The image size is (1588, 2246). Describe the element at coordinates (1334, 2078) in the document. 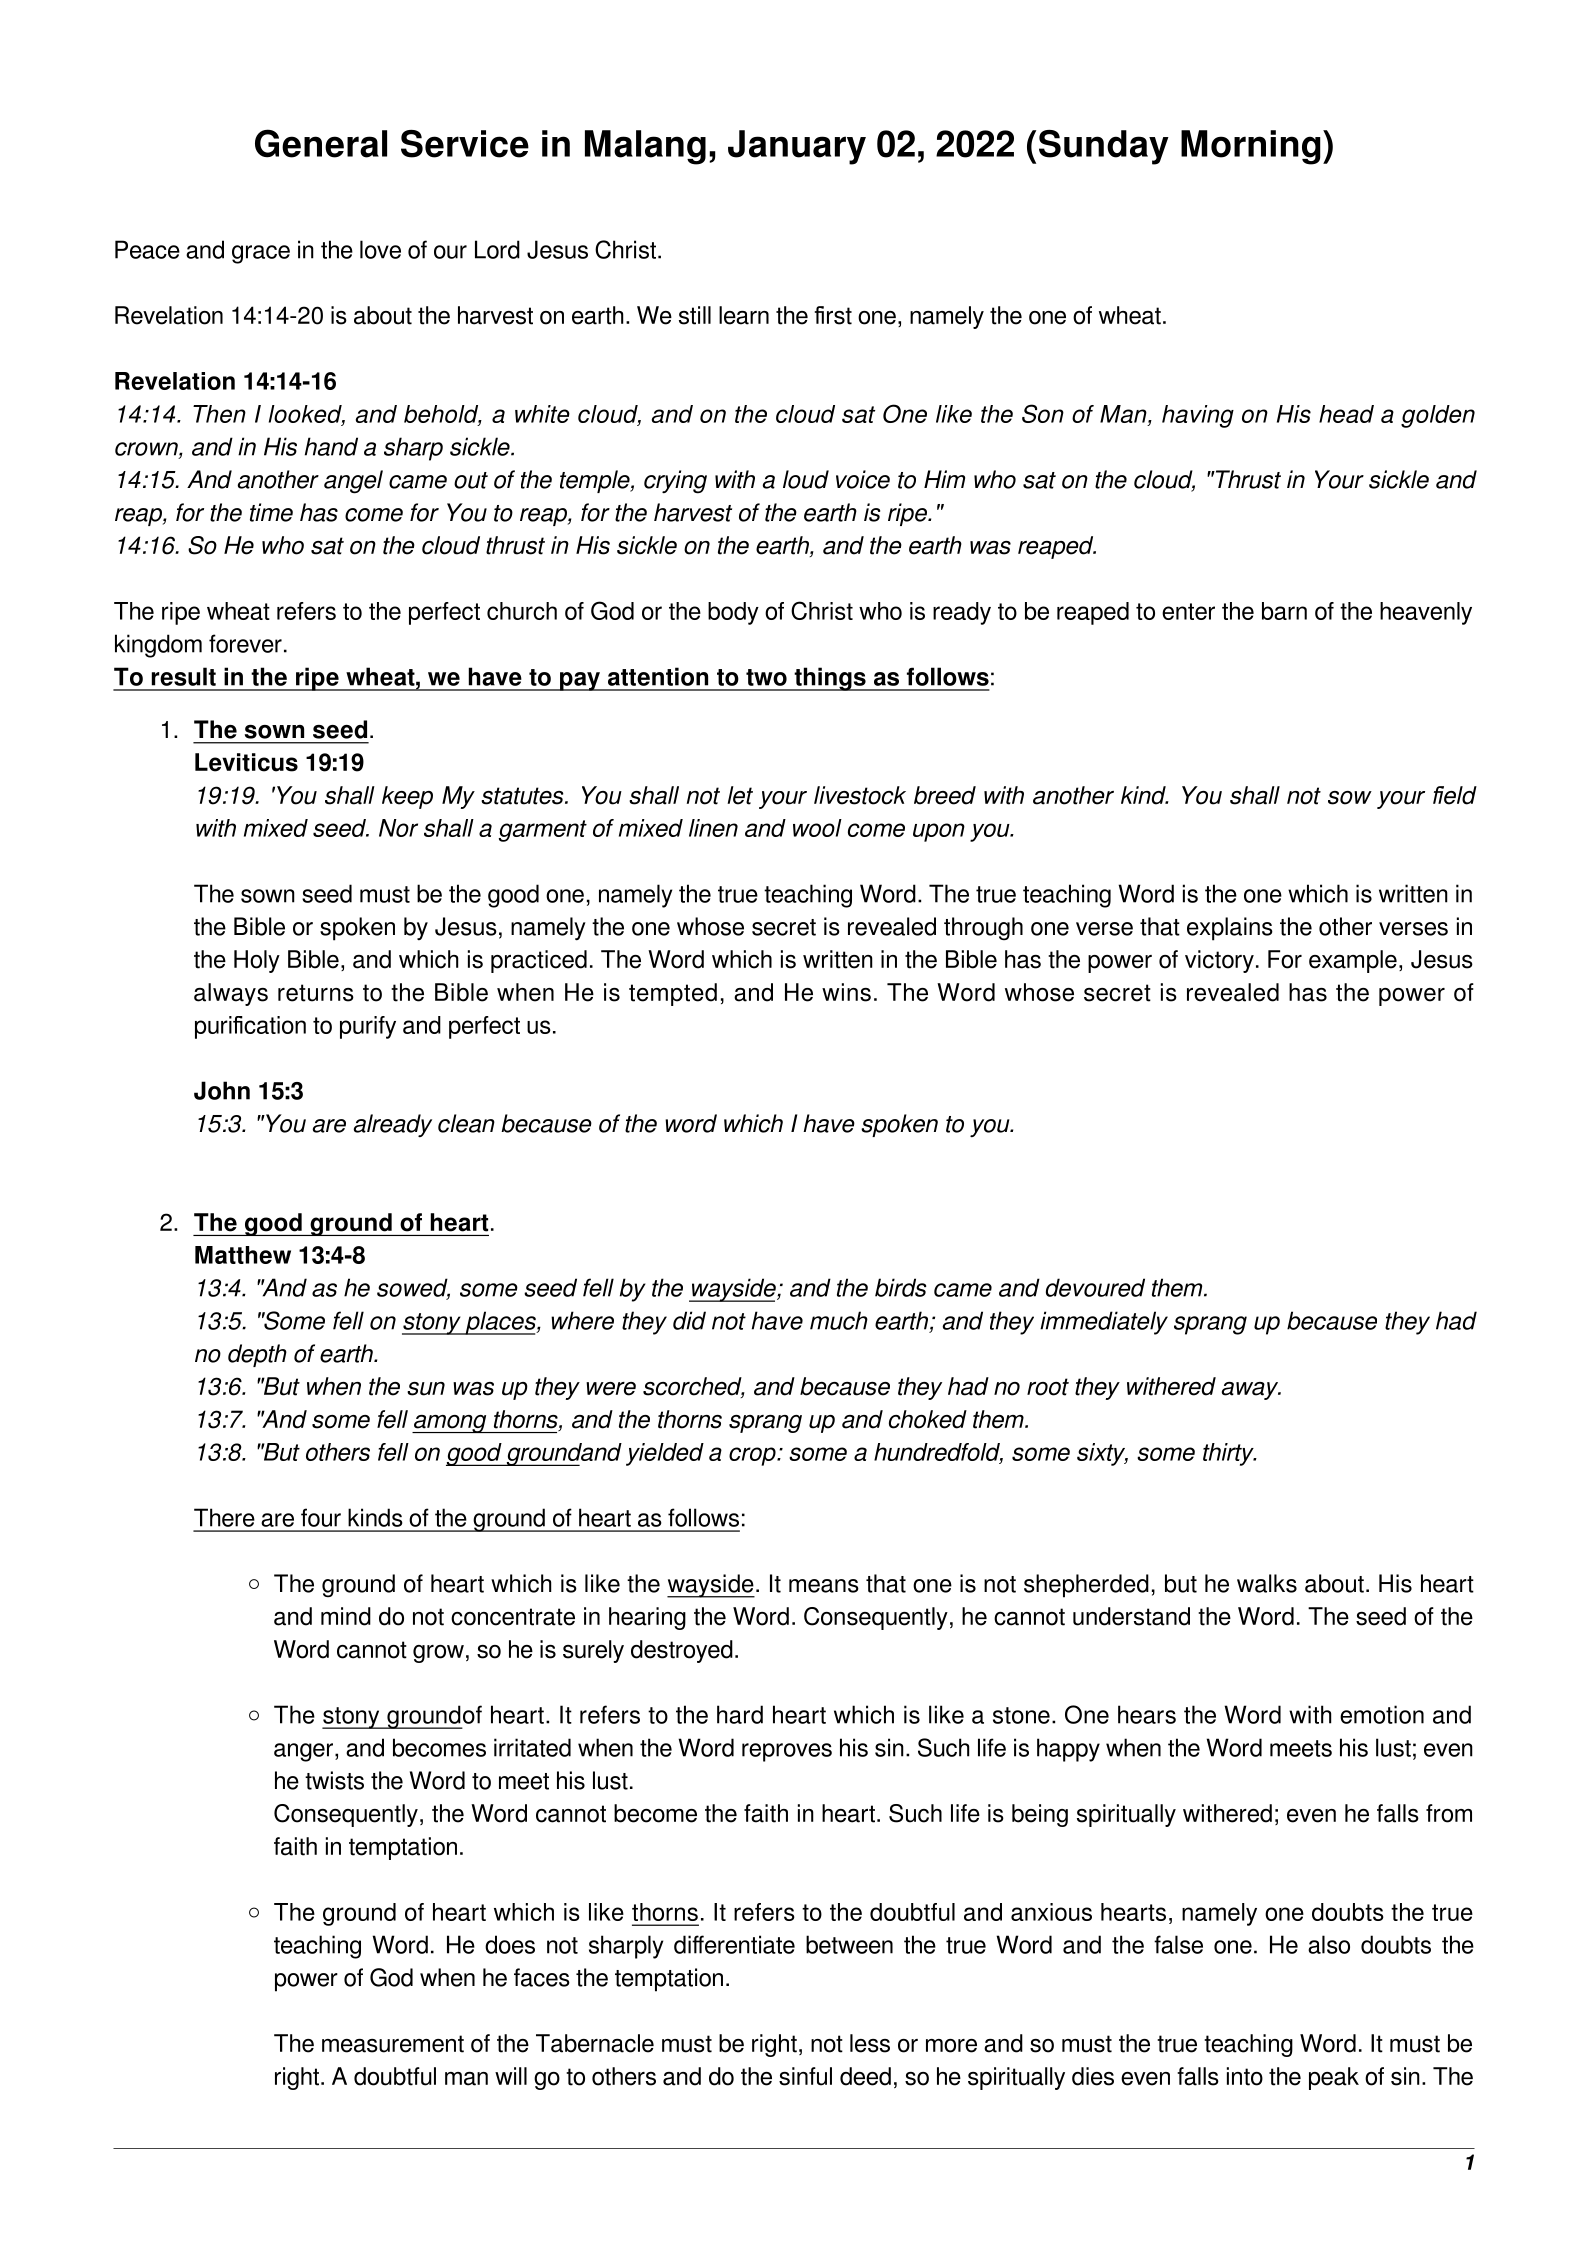

I see `peak` at that location.
